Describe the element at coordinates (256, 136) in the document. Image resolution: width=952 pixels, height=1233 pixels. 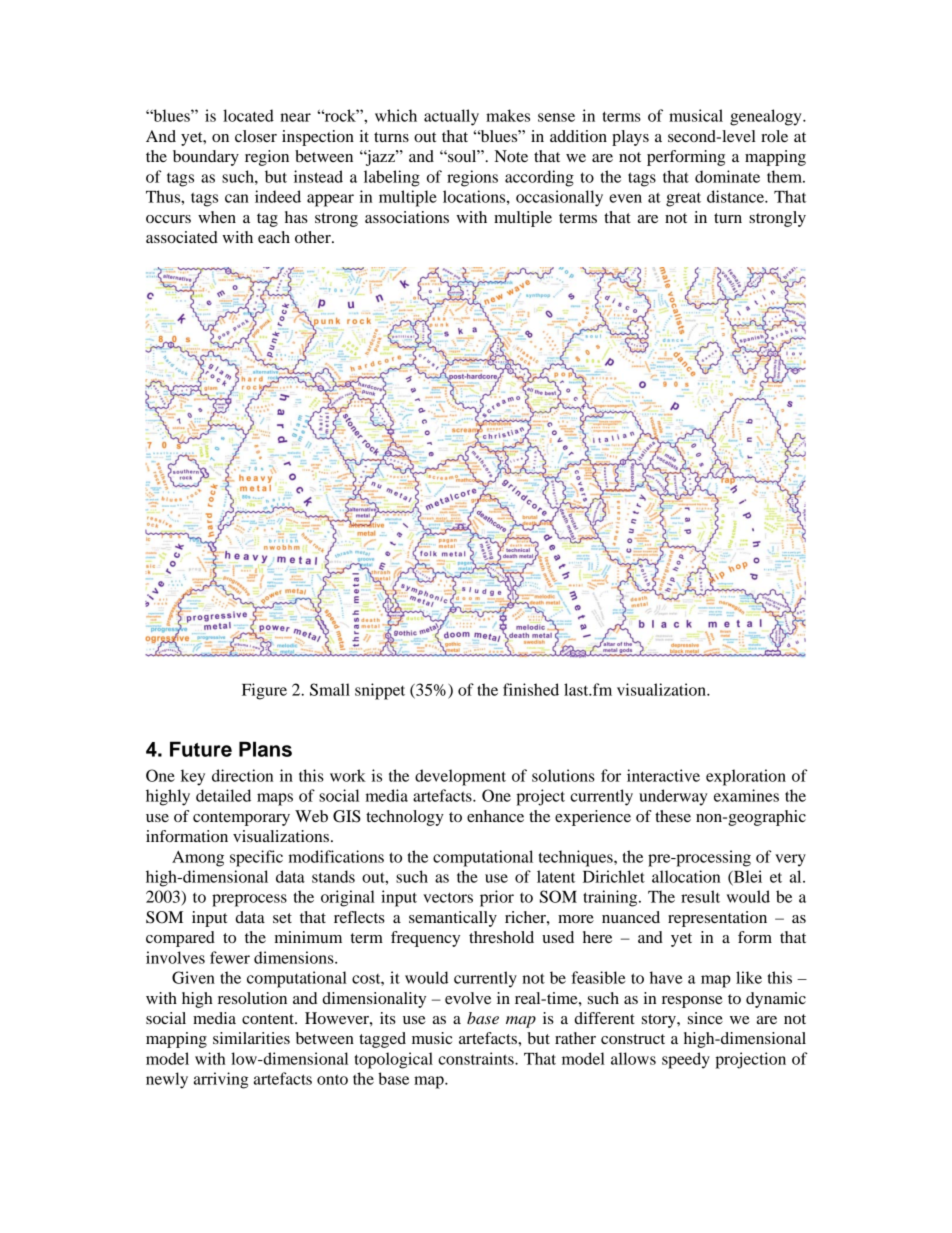
I see `closer` at that location.
